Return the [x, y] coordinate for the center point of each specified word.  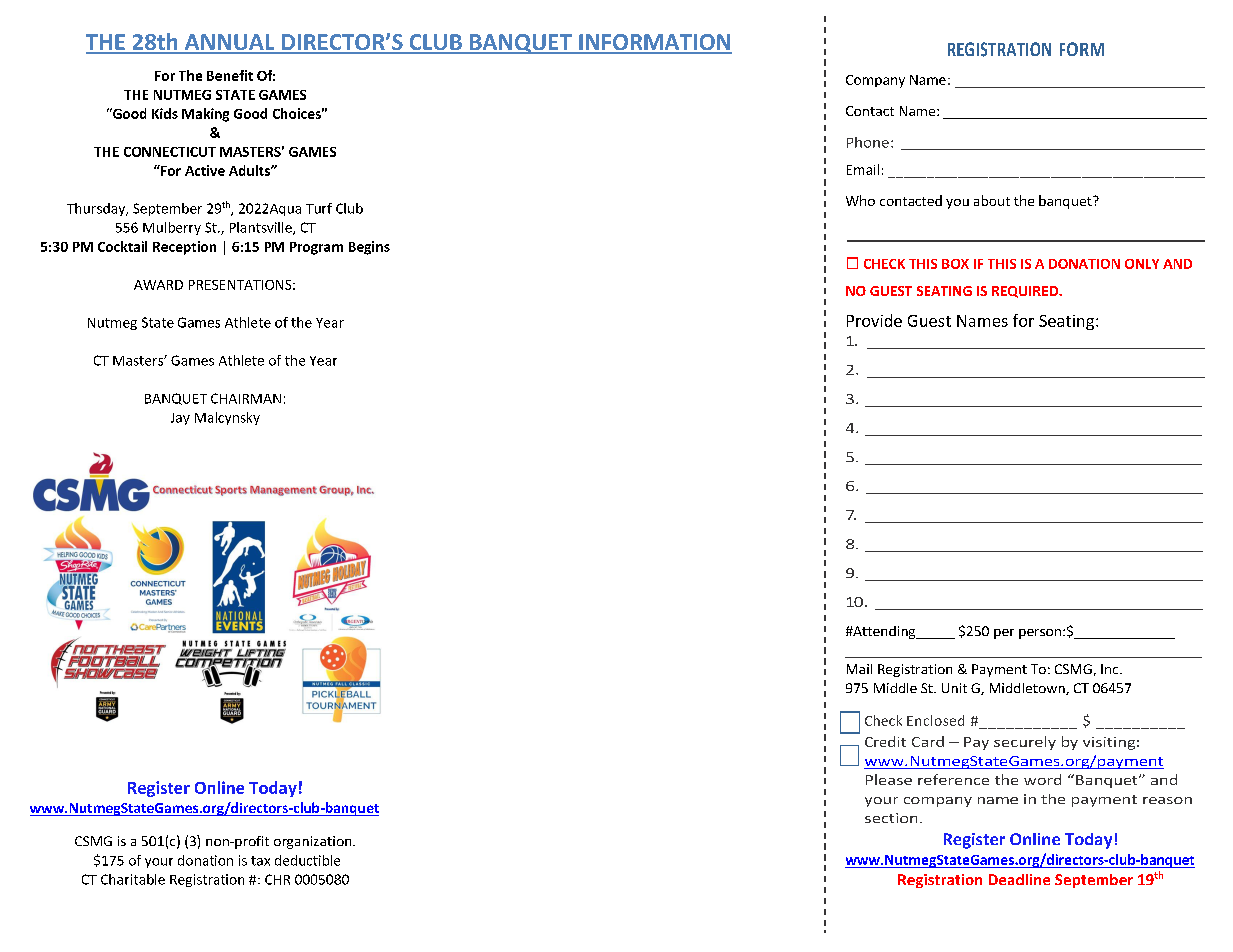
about [992, 200]
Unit [954, 688]
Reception [184, 248]
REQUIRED [1026, 292]
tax [260, 861]
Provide [874, 320]
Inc [1111, 669]
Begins [369, 248]
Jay [180, 419]
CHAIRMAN [246, 398]
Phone [868, 142]
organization [314, 842]
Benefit [230, 75]
